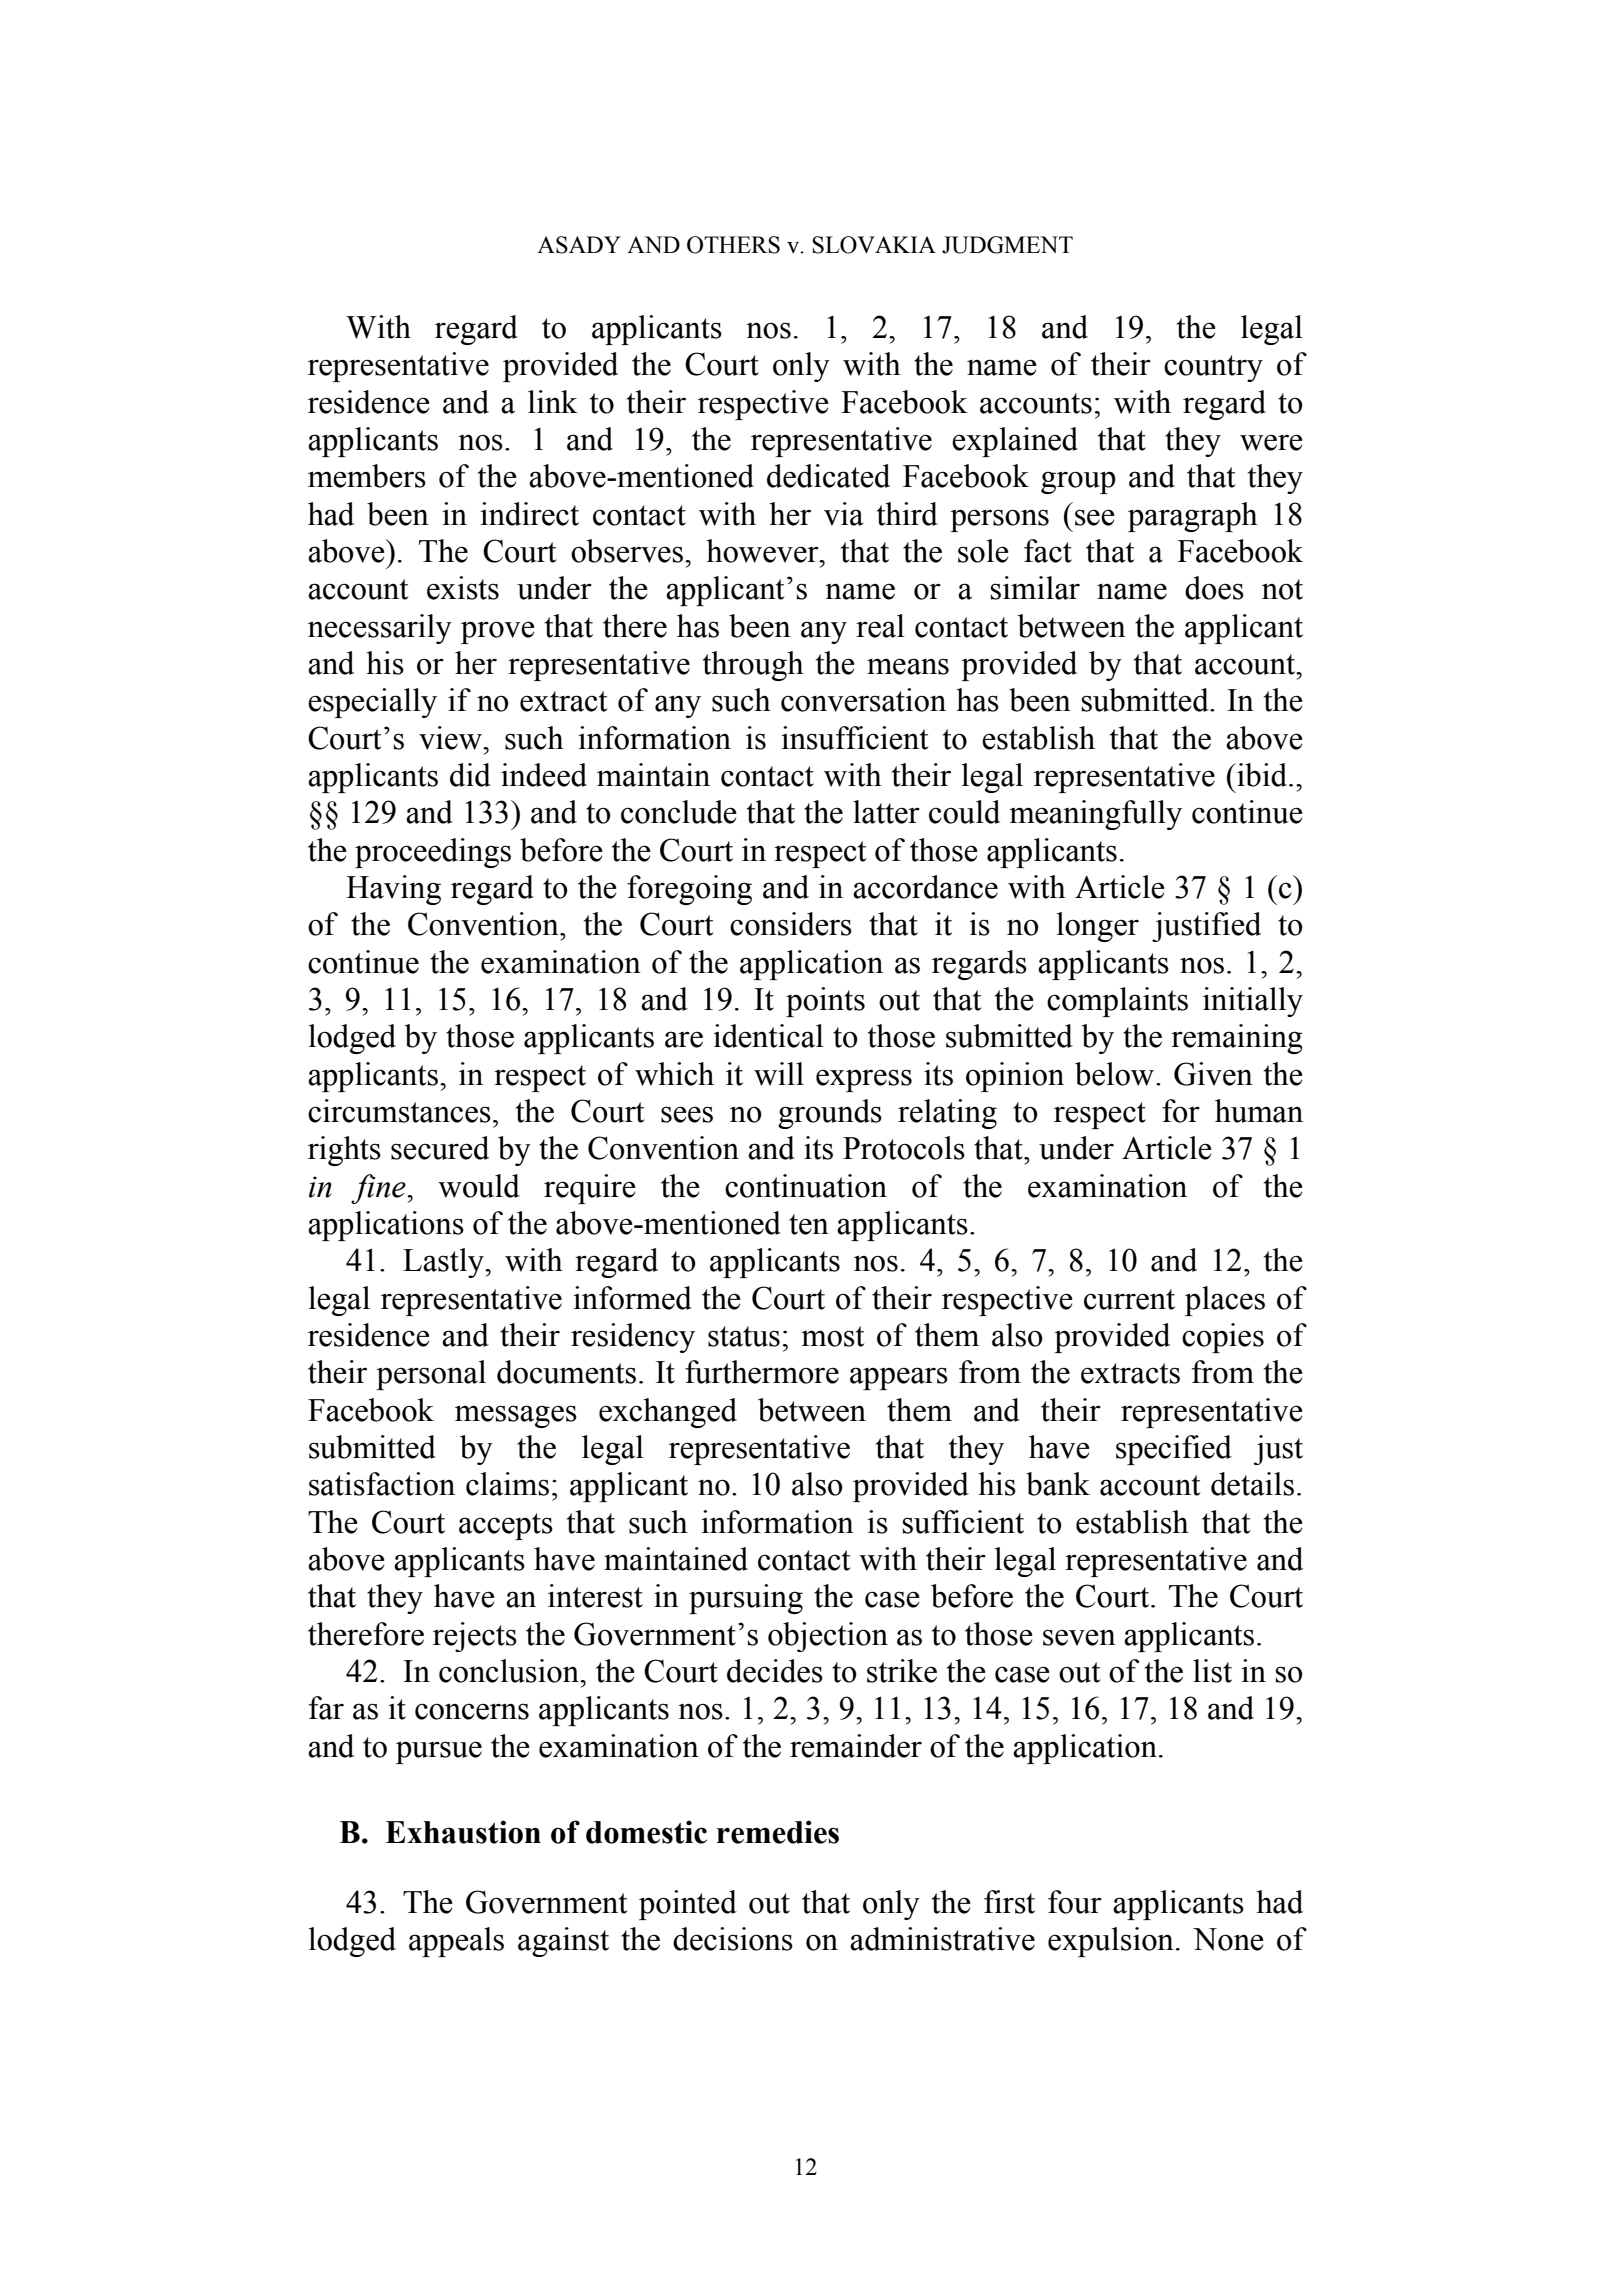  I want to click on latter, so click(886, 812).
